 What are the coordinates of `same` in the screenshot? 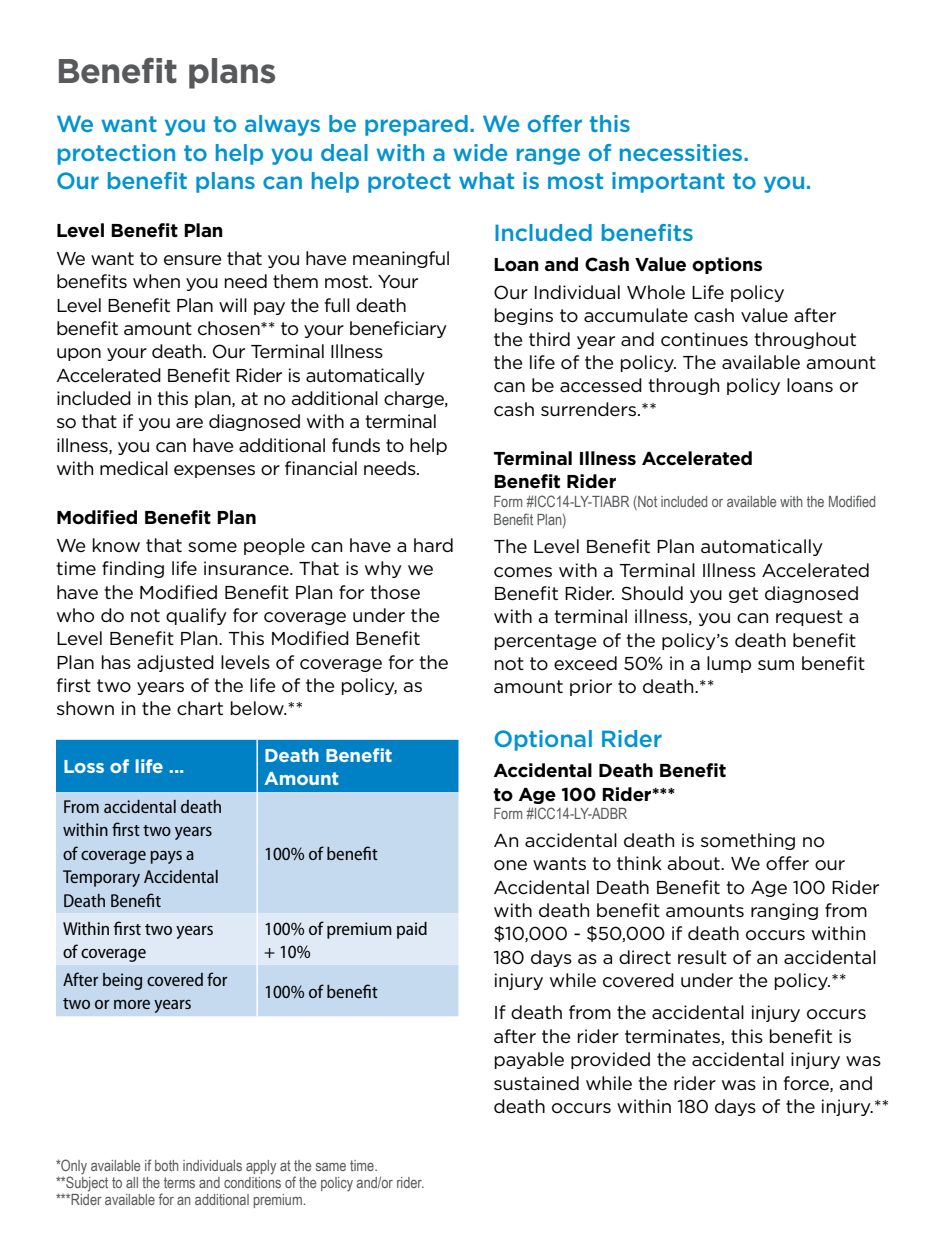 It's located at (331, 1167).
